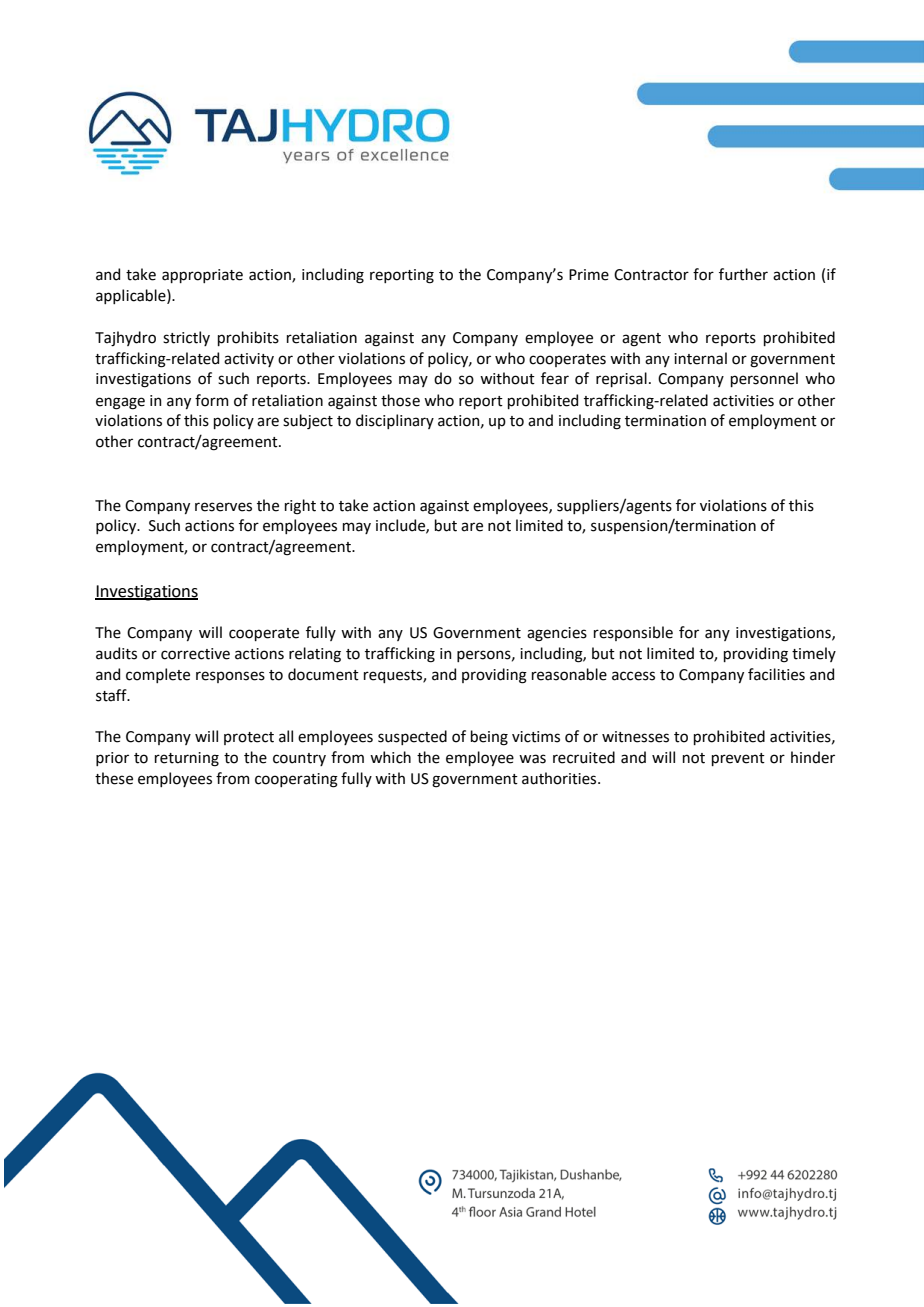  Describe the element at coordinates (589, 275) in the screenshot. I see `Prime` at that location.
